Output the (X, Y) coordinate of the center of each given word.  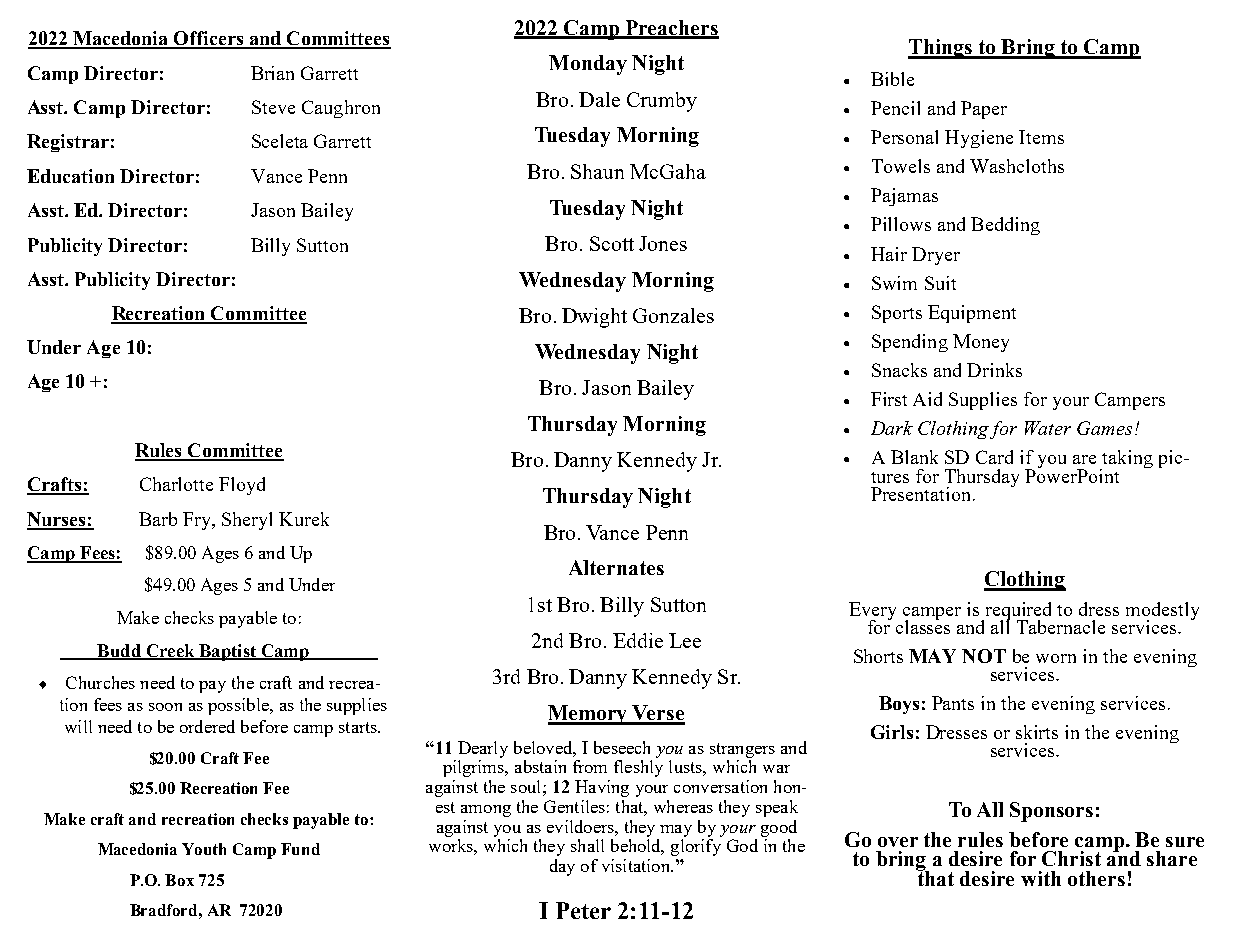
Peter (583, 910)
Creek (170, 651)
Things (941, 49)
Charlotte (176, 484)
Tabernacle (1061, 627)
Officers (209, 39)
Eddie (638, 640)
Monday (588, 65)
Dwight (594, 318)
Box (179, 880)
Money (981, 343)
